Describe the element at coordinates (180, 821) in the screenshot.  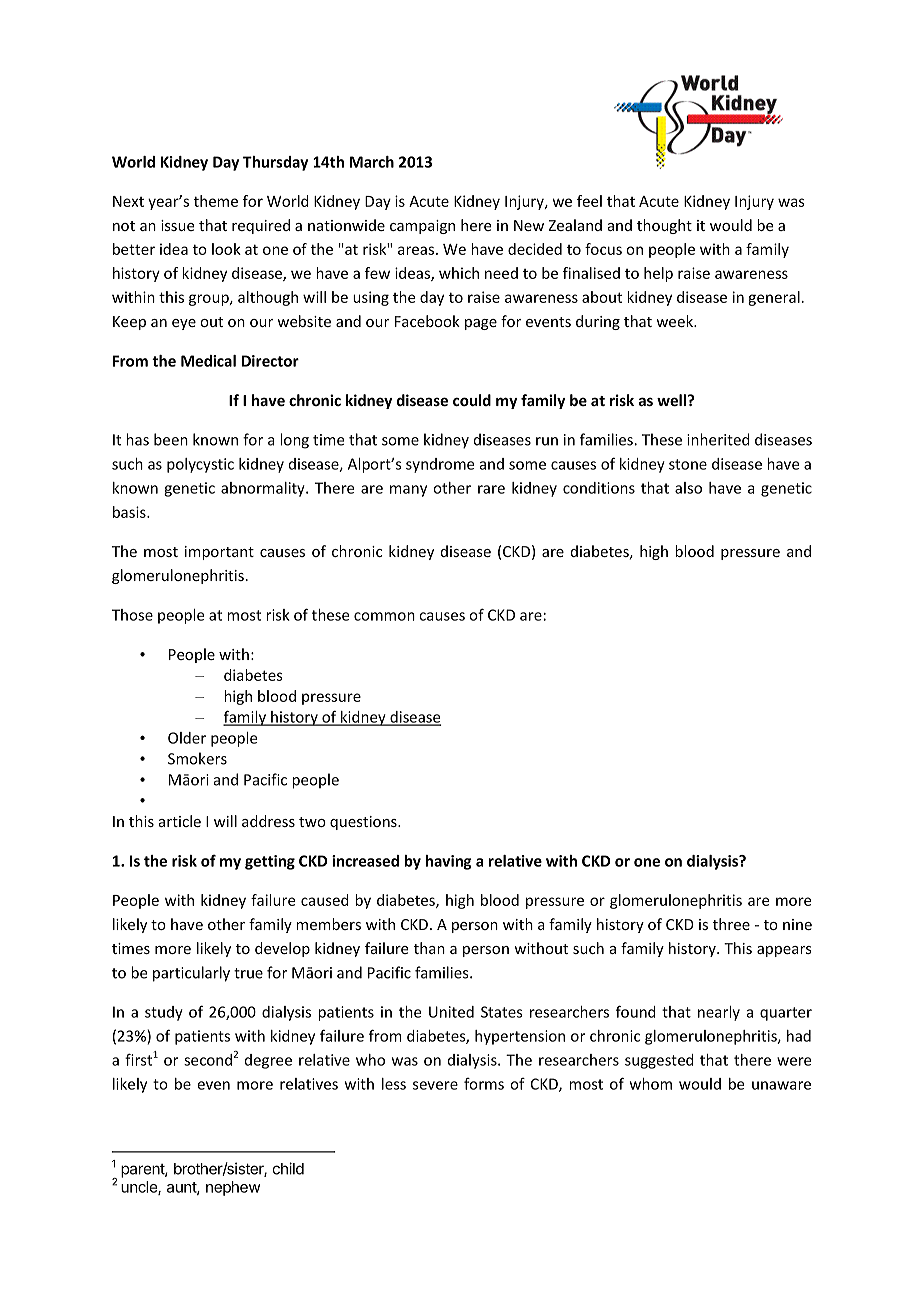
I see `article` at that location.
